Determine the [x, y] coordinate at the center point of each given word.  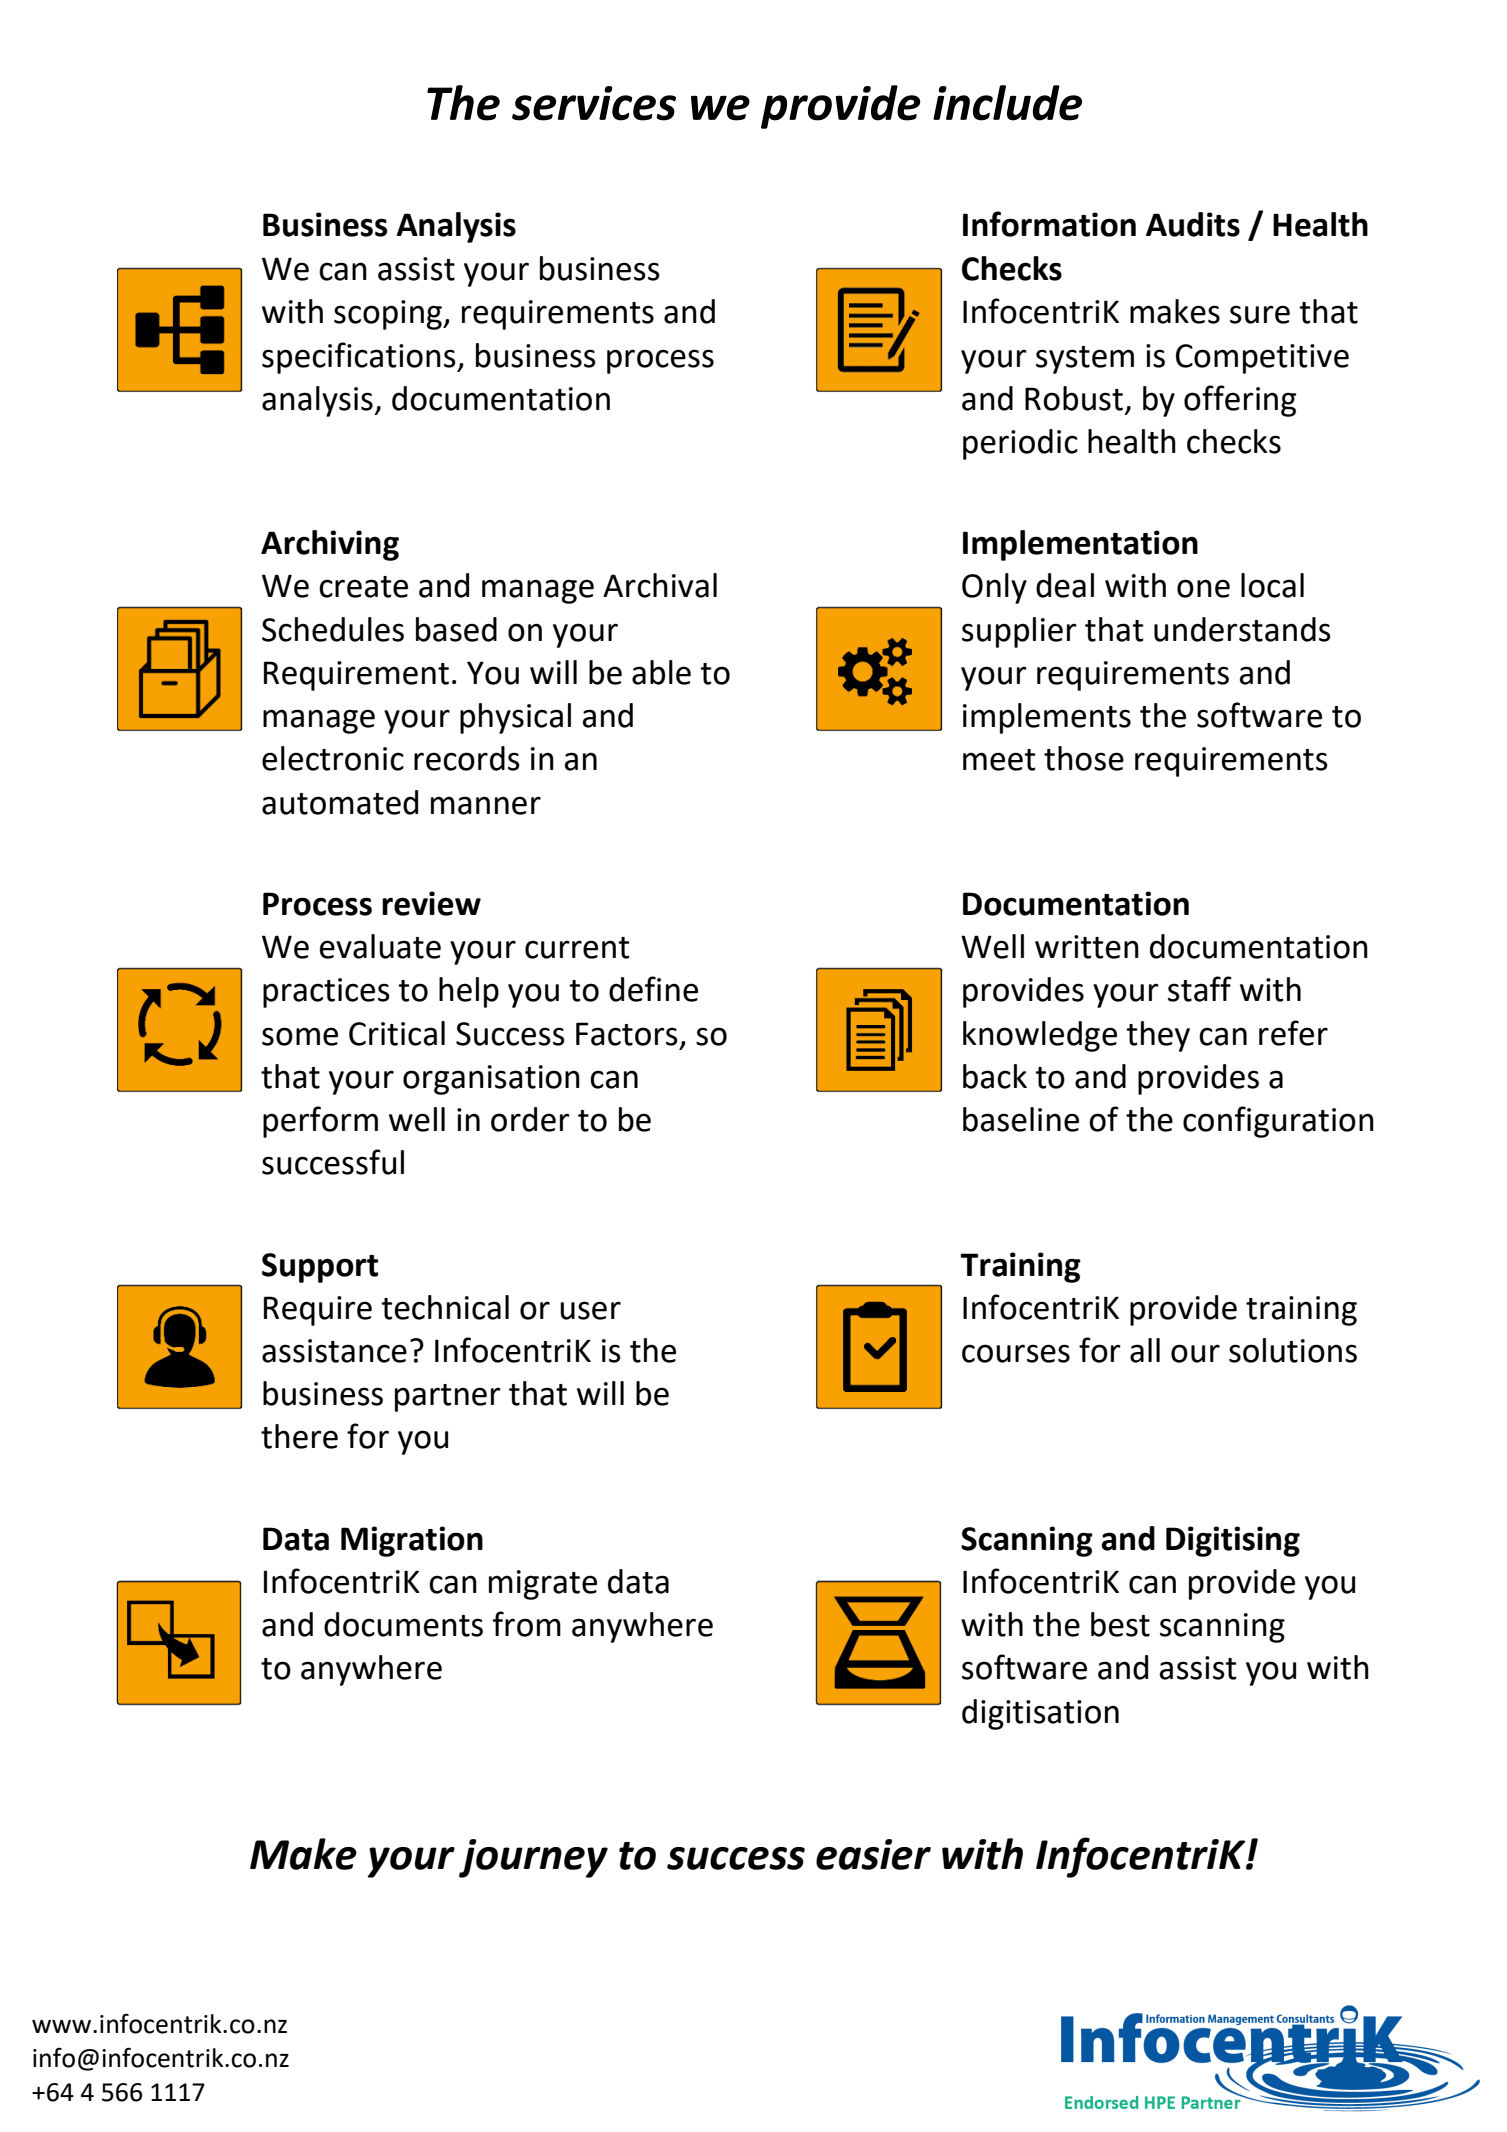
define [653, 989]
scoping [389, 315]
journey [533, 1858]
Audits [1193, 224]
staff [1200, 989]
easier [873, 1854]
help [469, 992]
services [594, 103]
